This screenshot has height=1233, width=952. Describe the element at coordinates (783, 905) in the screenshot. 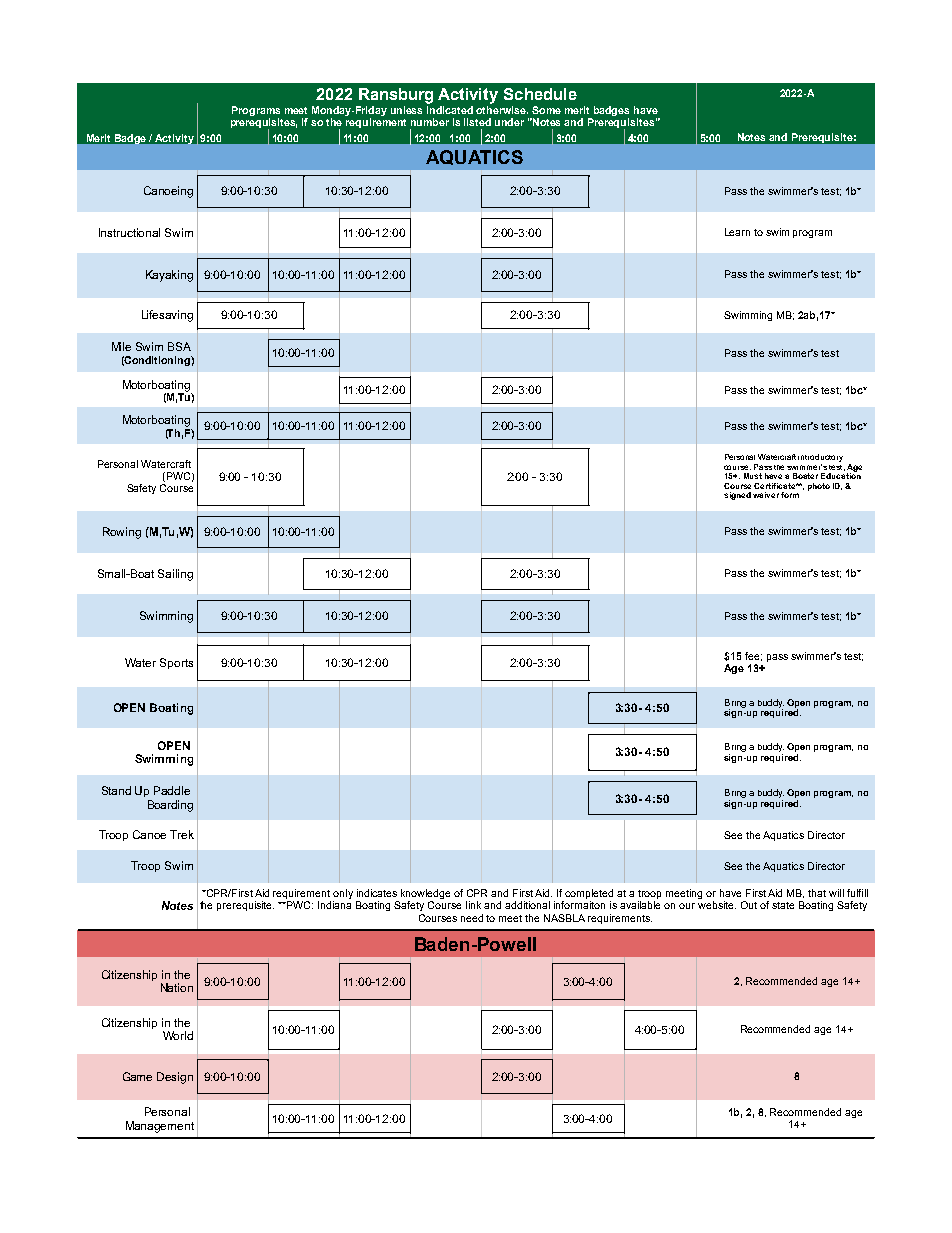

I see `state` at that location.
